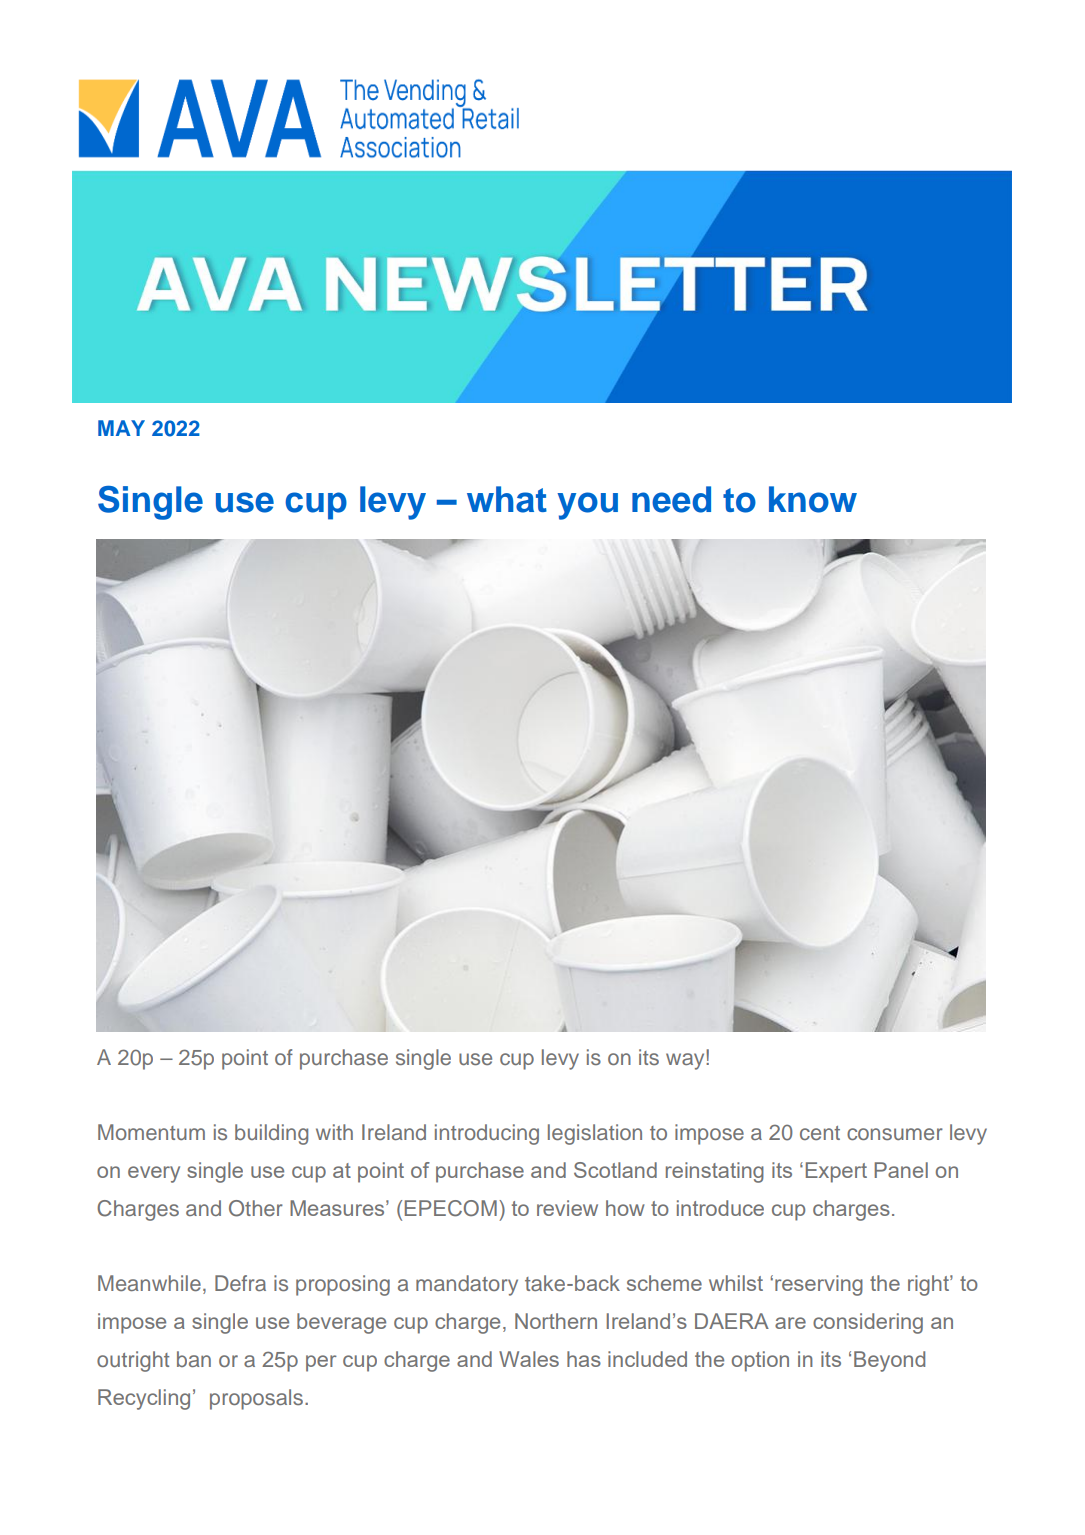 The image size is (1085, 1535). I want to click on building, so click(271, 1134).
